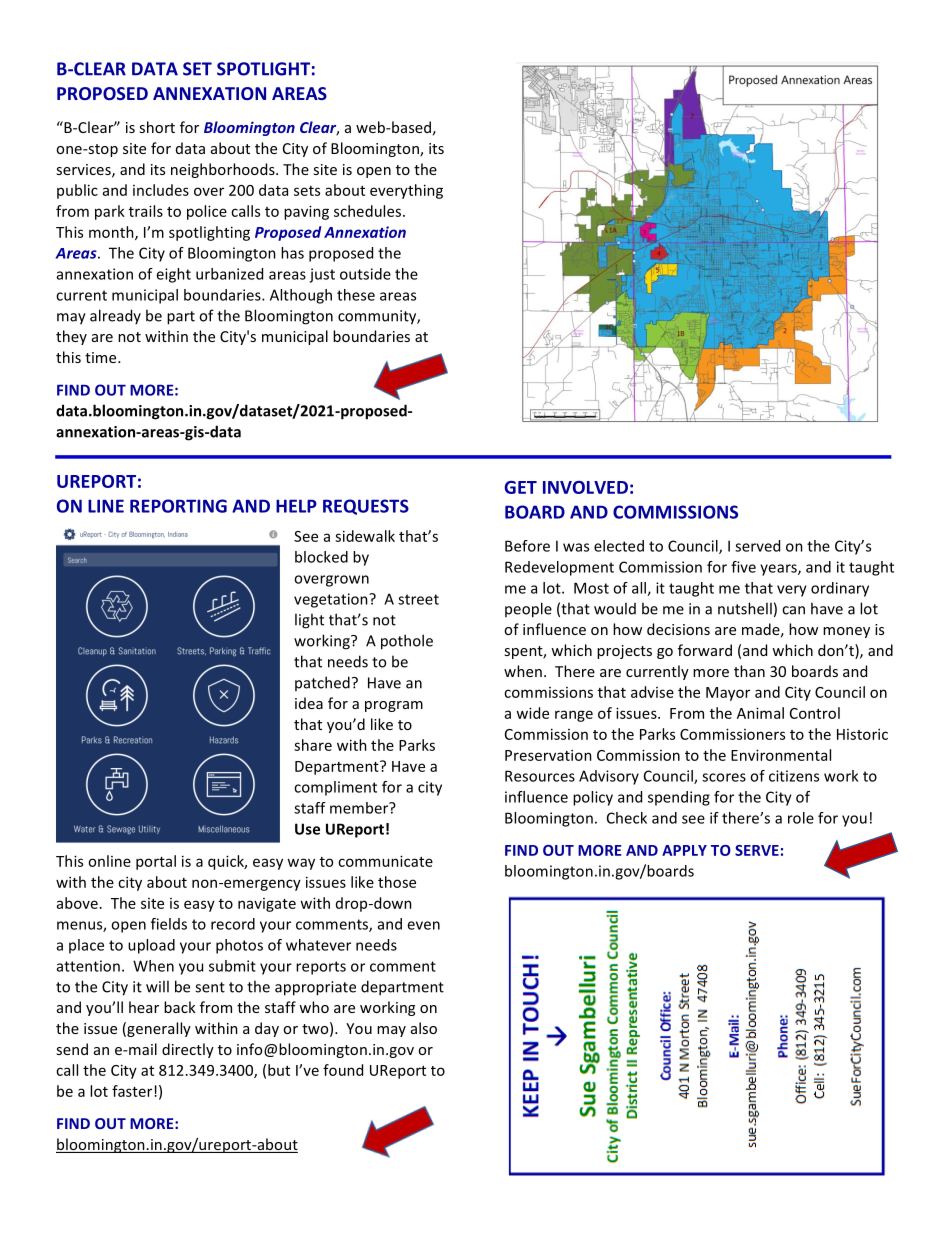 The height and width of the screenshot is (1233, 952). What do you see at coordinates (424, 1028) in the screenshot?
I see `also` at bounding box center [424, 1028].
